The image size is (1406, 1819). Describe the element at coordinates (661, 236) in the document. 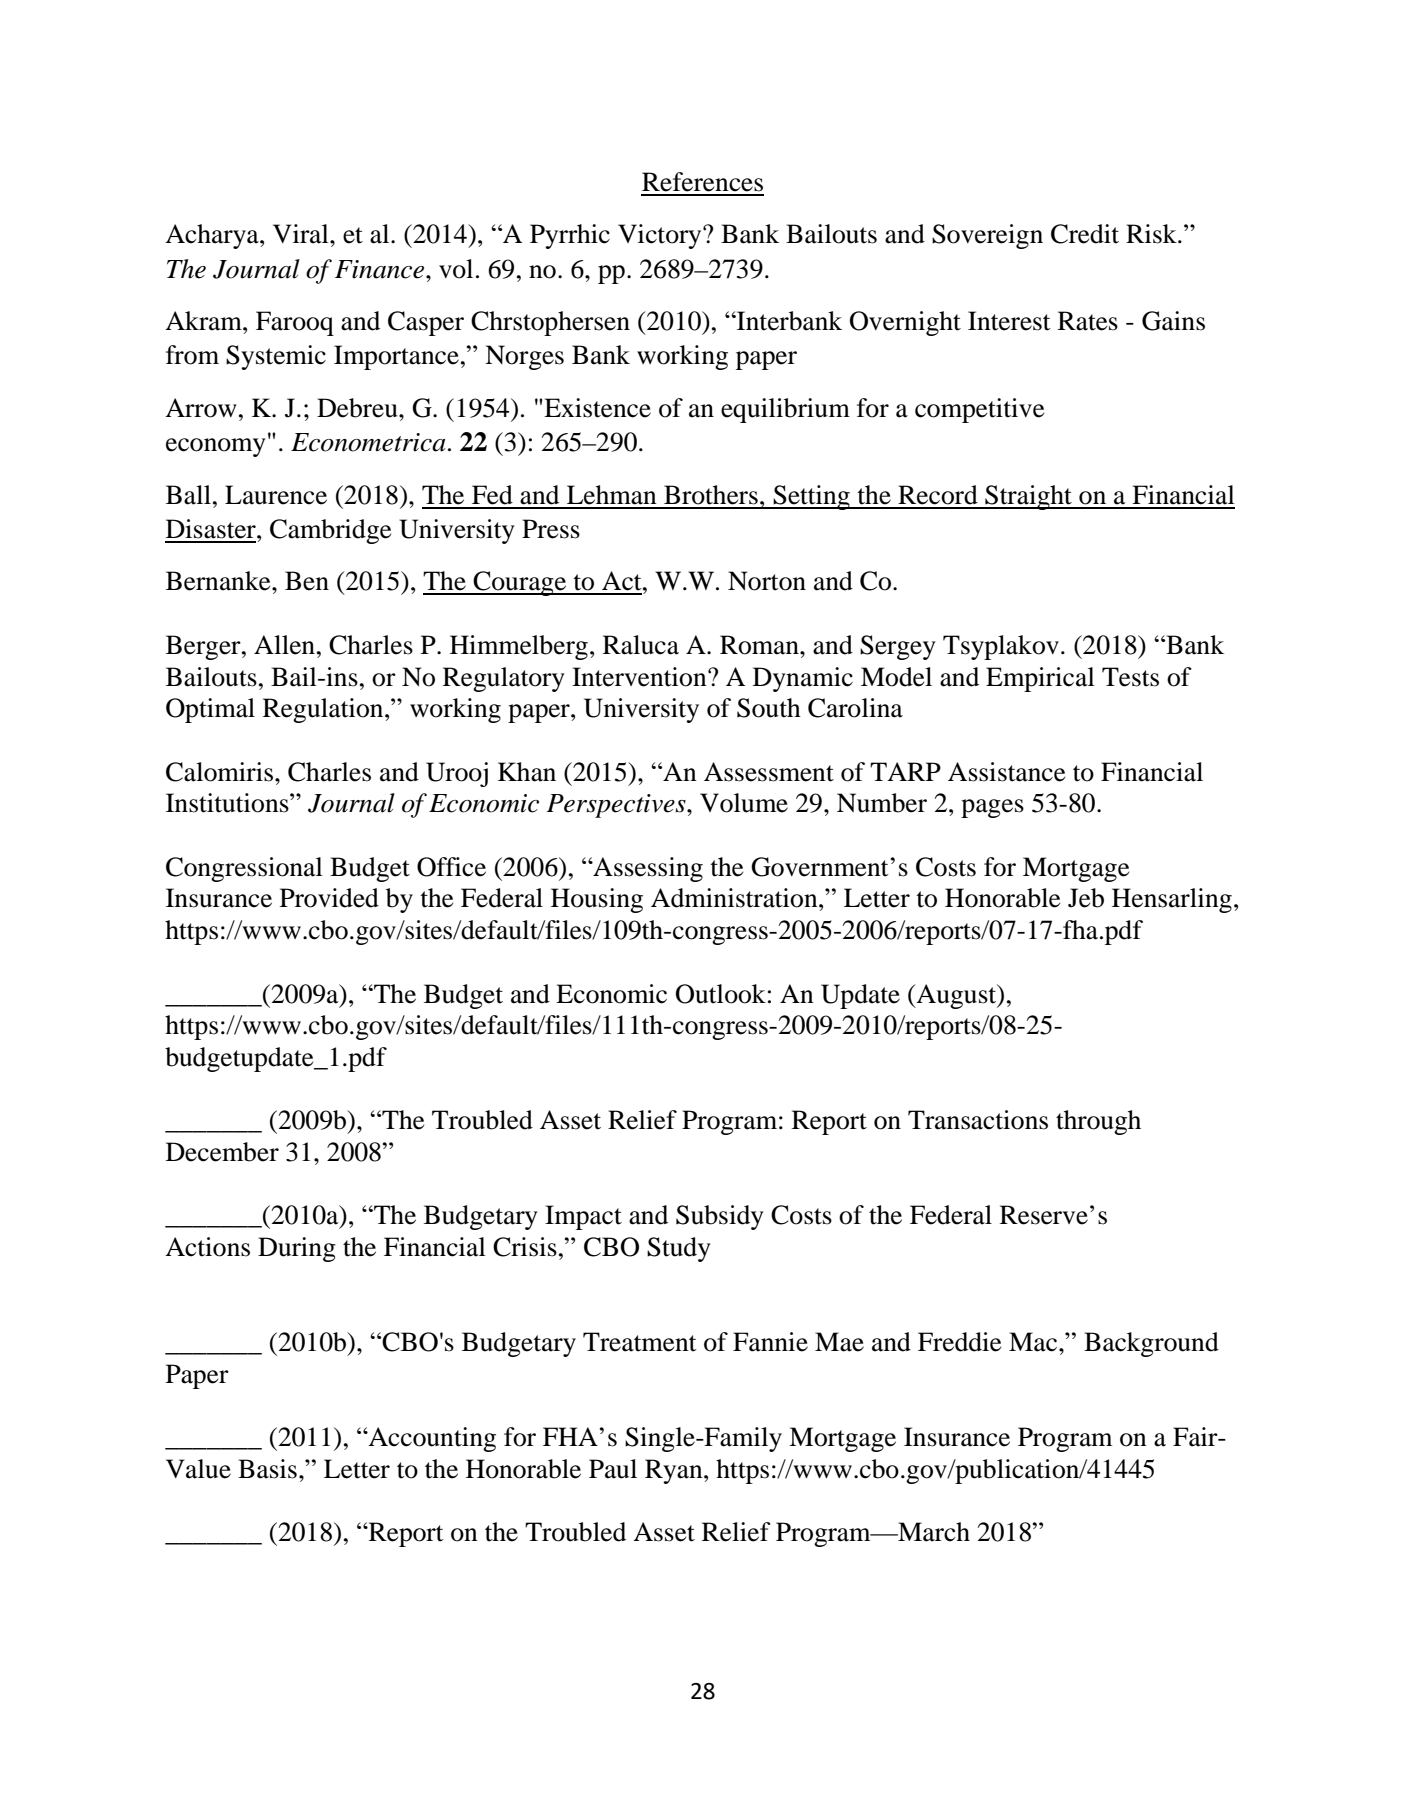

I see `Victory` at that location.
